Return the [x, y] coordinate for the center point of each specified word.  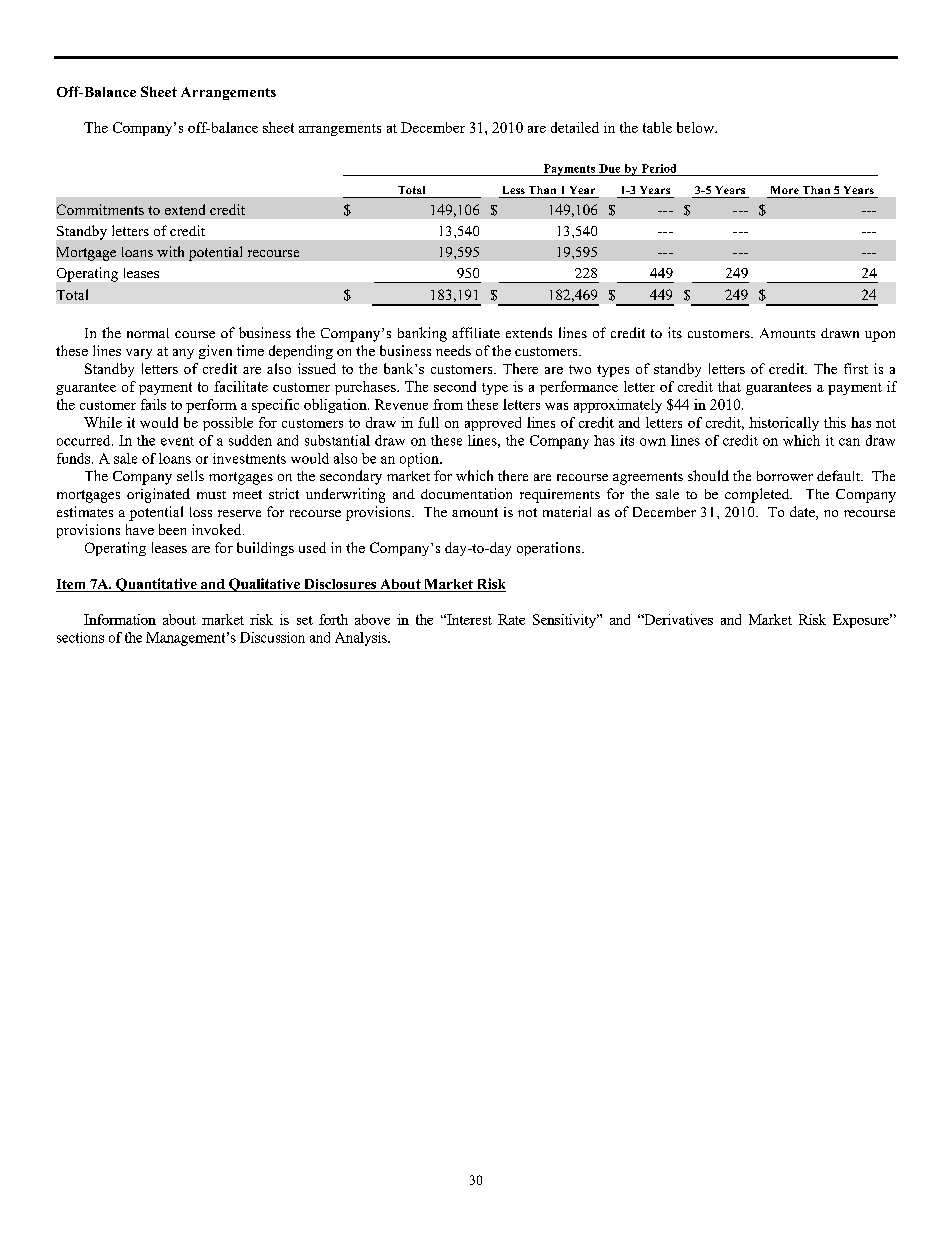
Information [120, 619]
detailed [575, 127]
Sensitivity [566, 621]
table [657, 127]
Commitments [100, 209]
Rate [511, 619]
